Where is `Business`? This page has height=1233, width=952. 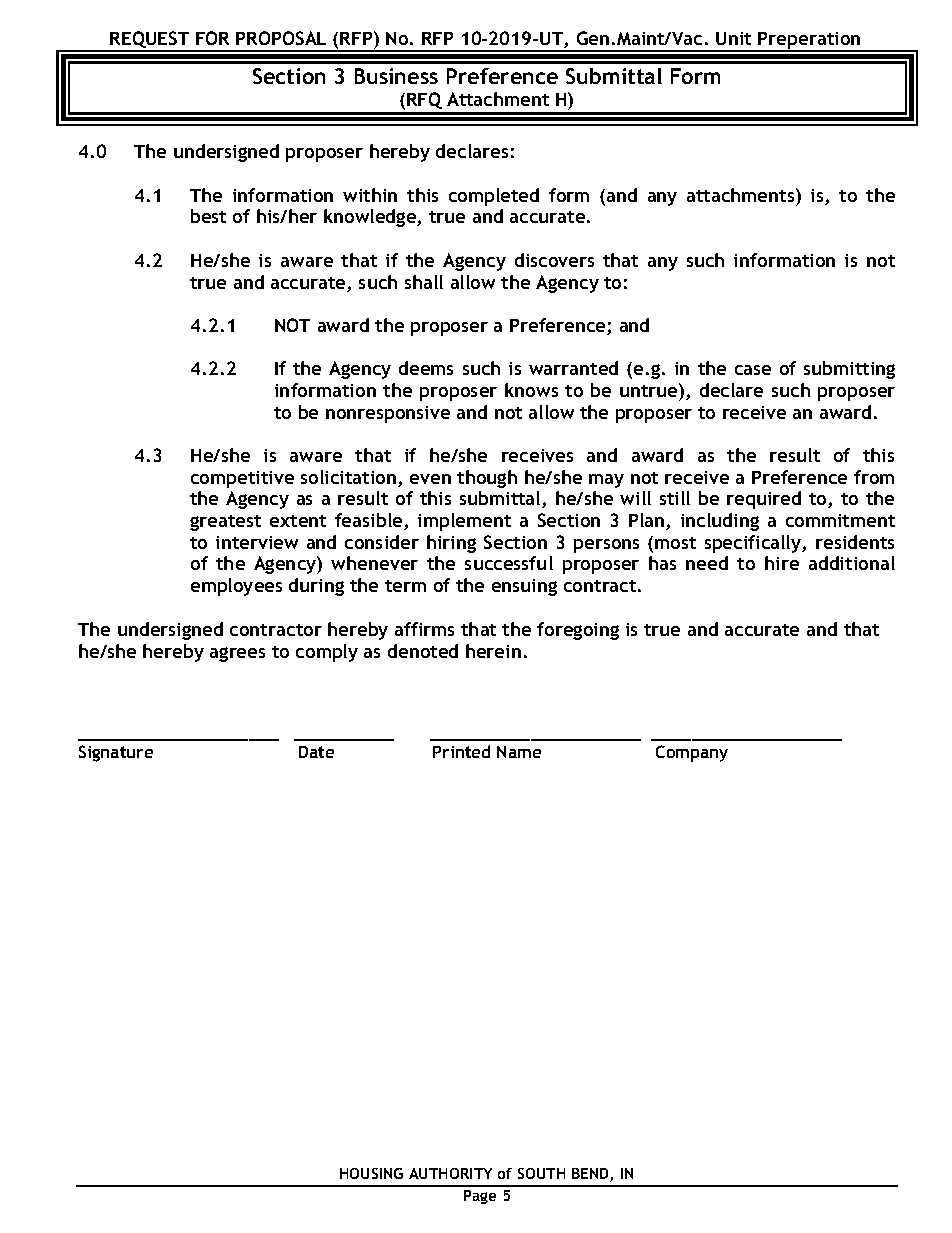
Business is located at coordinates (396, 76).
